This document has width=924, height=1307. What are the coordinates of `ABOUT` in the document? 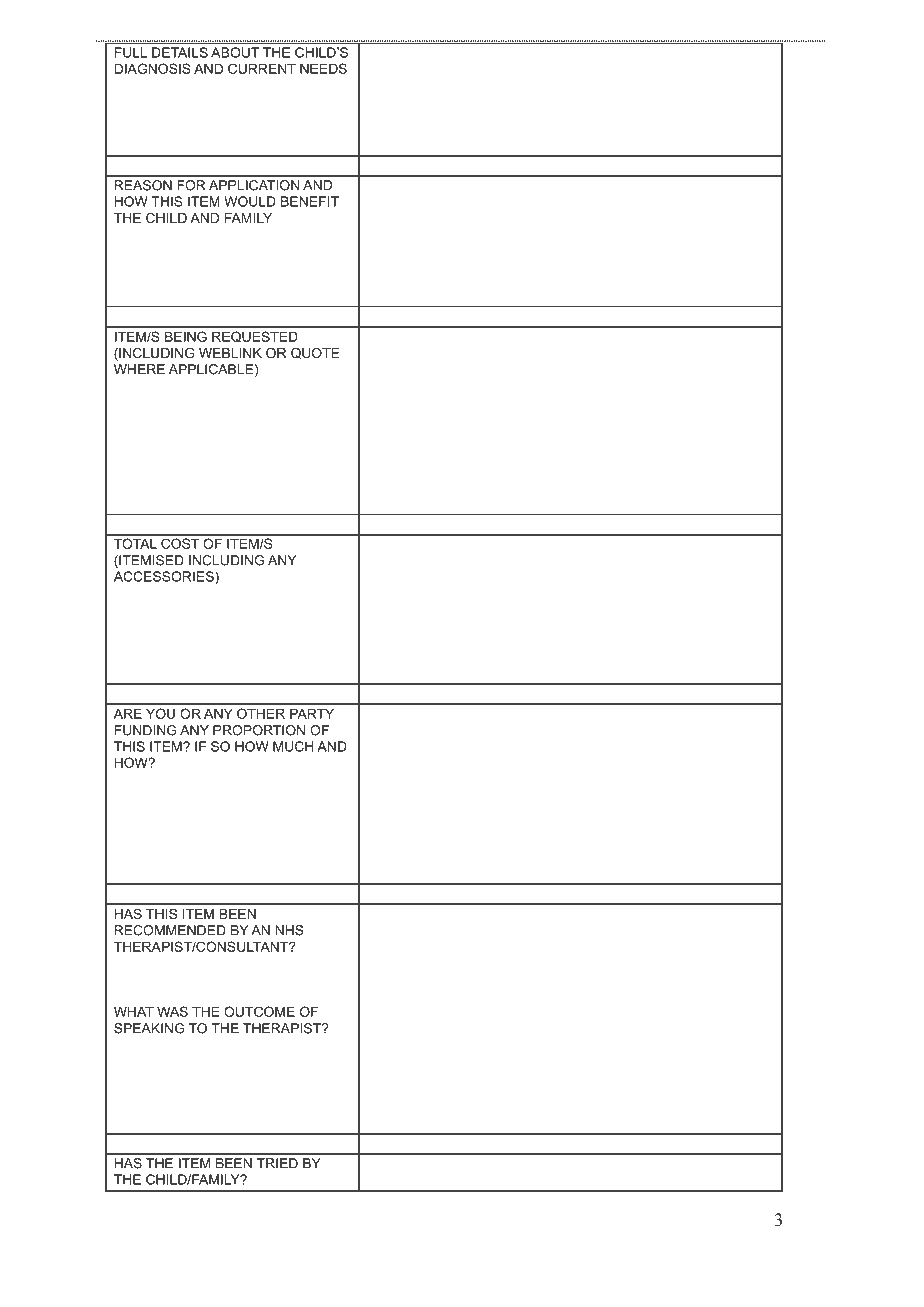 It's located at (235, 52).
